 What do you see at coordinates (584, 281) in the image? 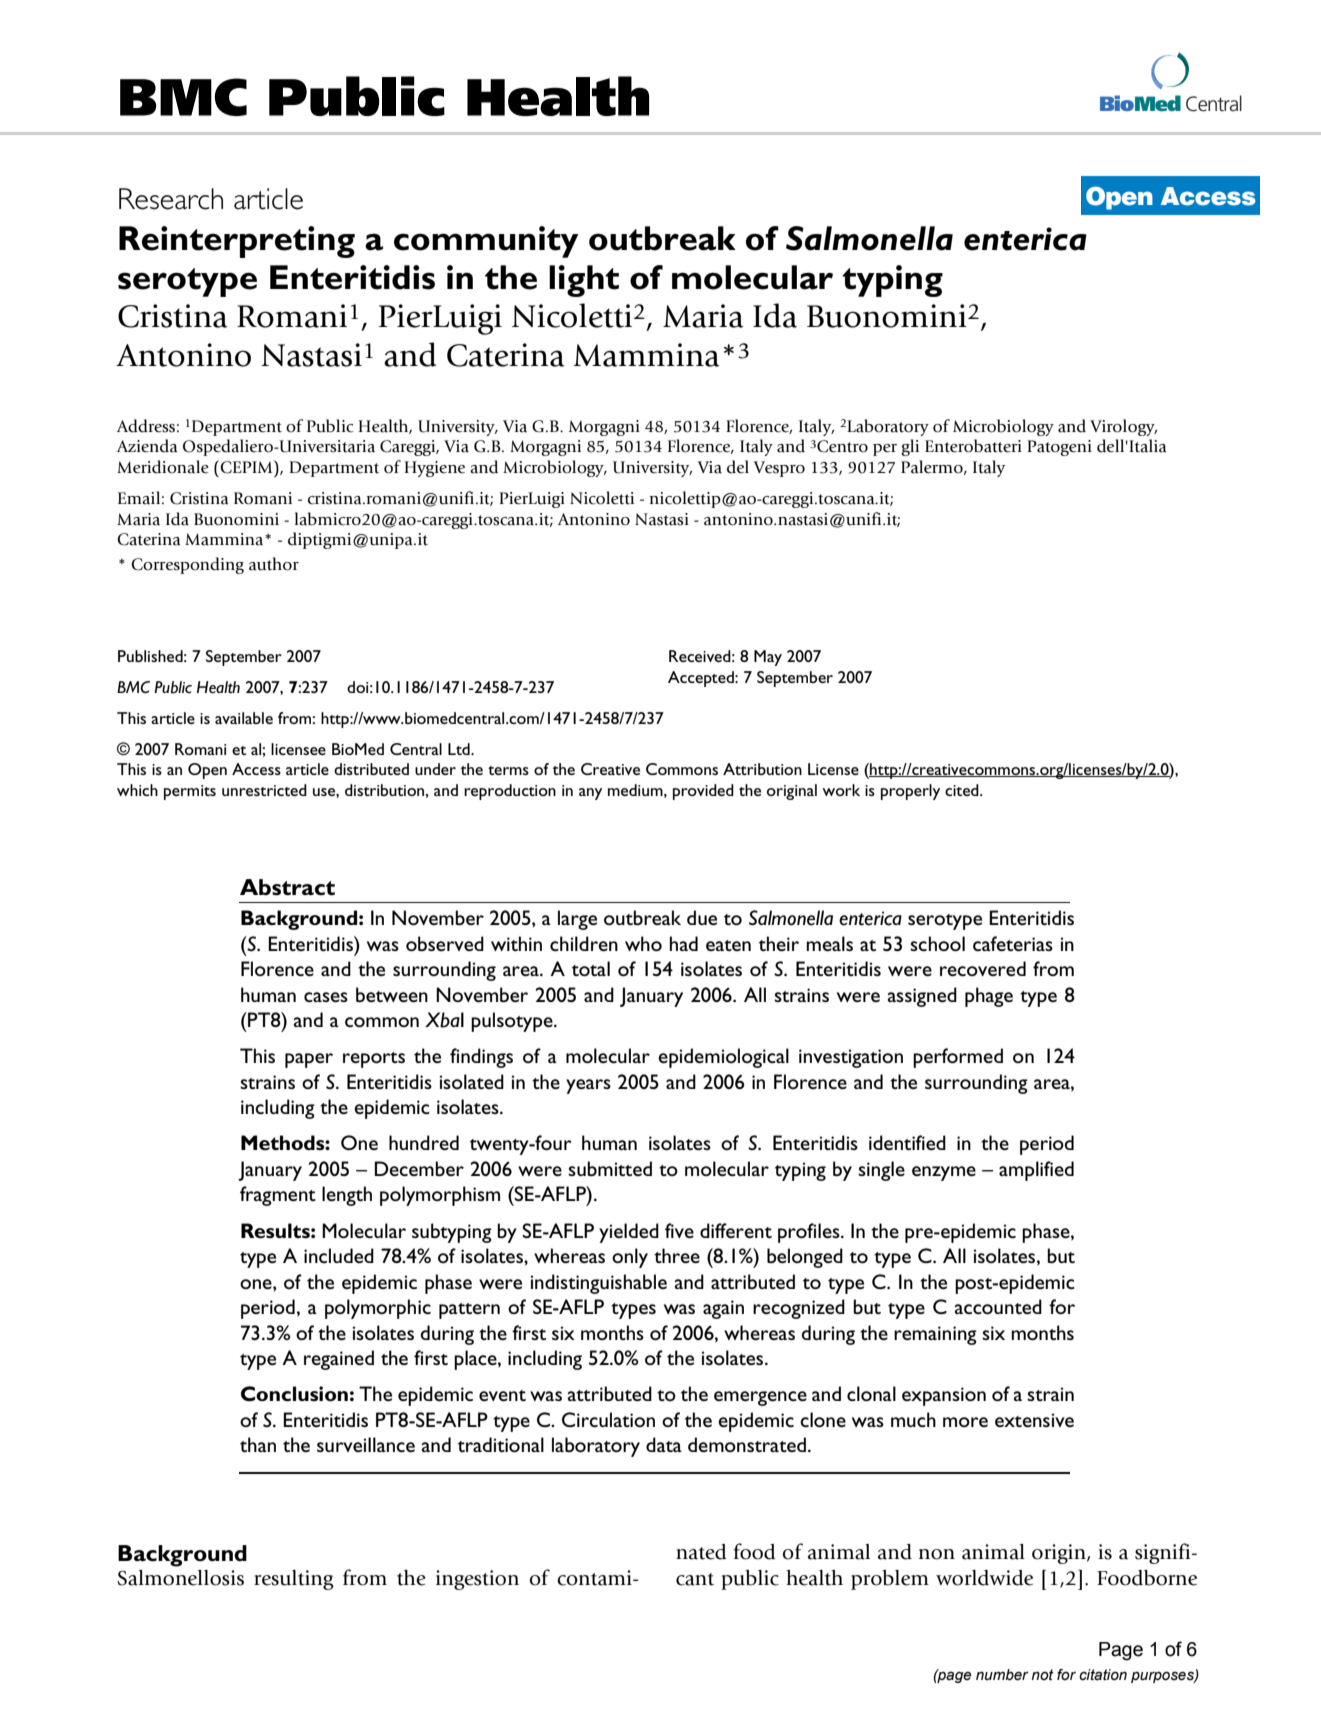
I see `light` at bounding box center [584, 281].
